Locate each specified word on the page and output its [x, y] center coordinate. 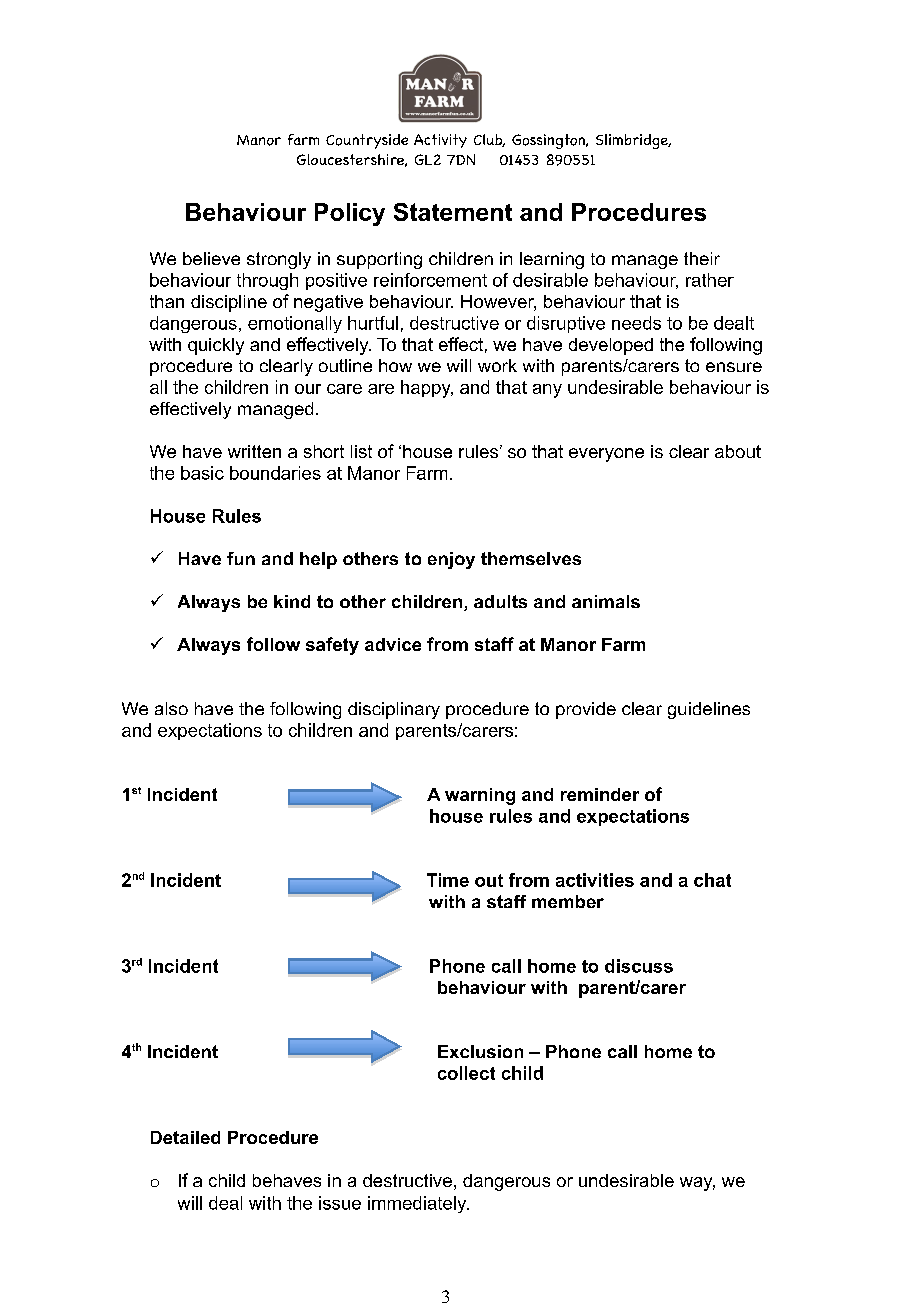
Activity [440, 141]
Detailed [185, 1137]
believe [211, 258]
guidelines [709, 710]
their [702, 258]
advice [393, 644]
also [171, 708]
